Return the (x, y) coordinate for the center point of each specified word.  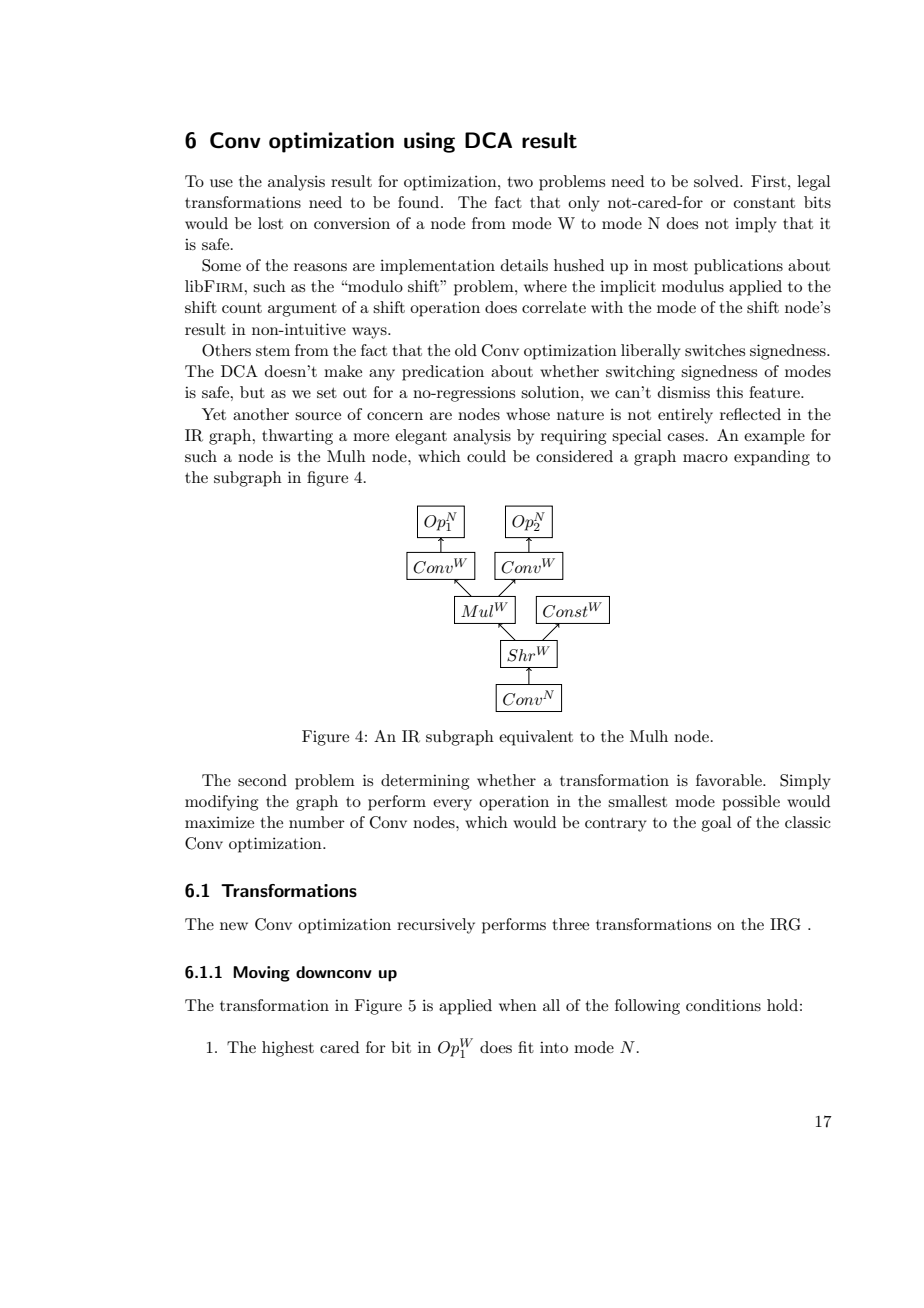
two (520, 182)
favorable (730, 780)
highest (288, 1049)
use (221, 183)
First (768, 181)
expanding (772, 458)
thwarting (297, 437)
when (518, 1005)
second (262, 780)
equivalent (536, 738)
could (486, 456)
